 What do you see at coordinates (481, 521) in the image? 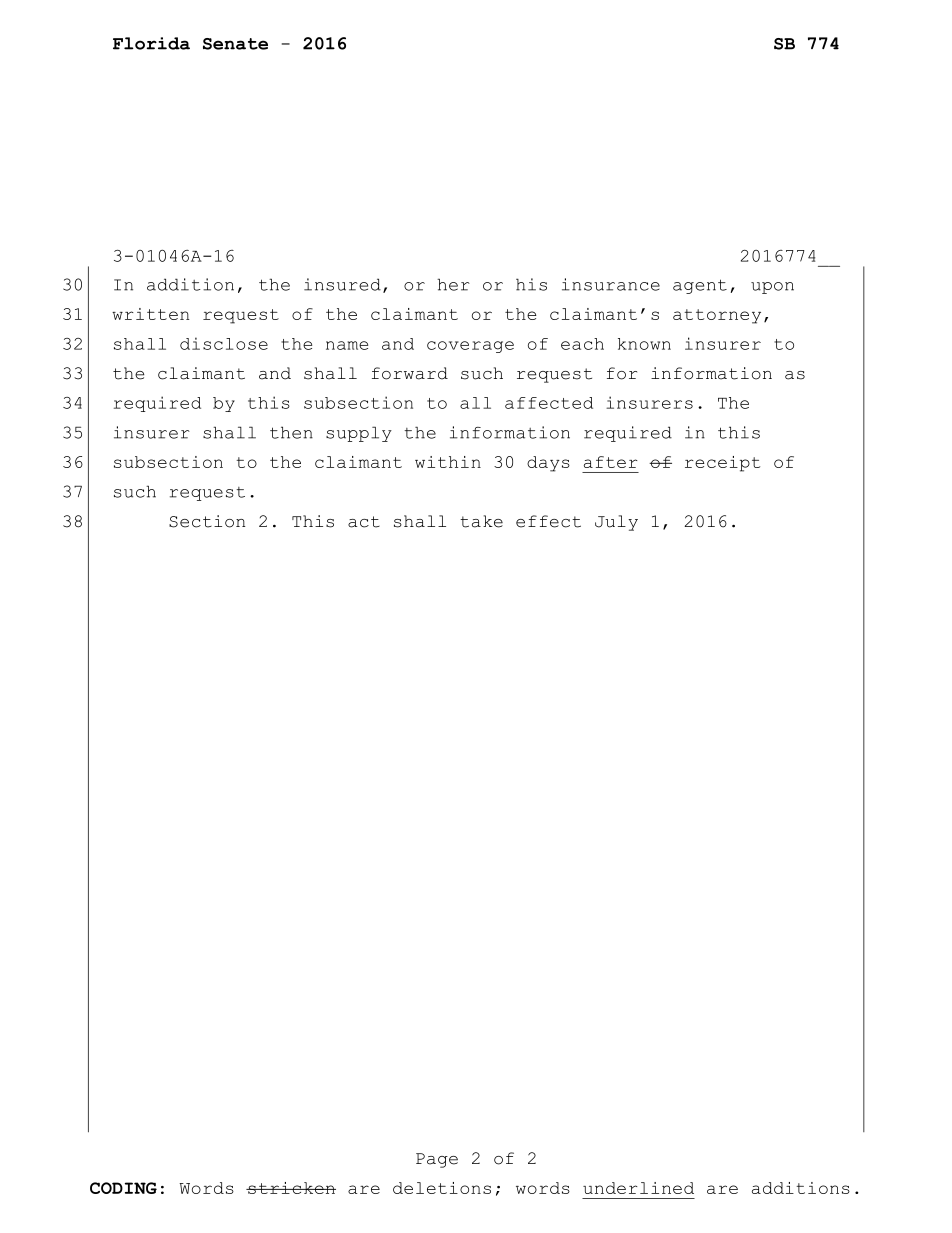
I see `take` at bounding box center [481, 521].
